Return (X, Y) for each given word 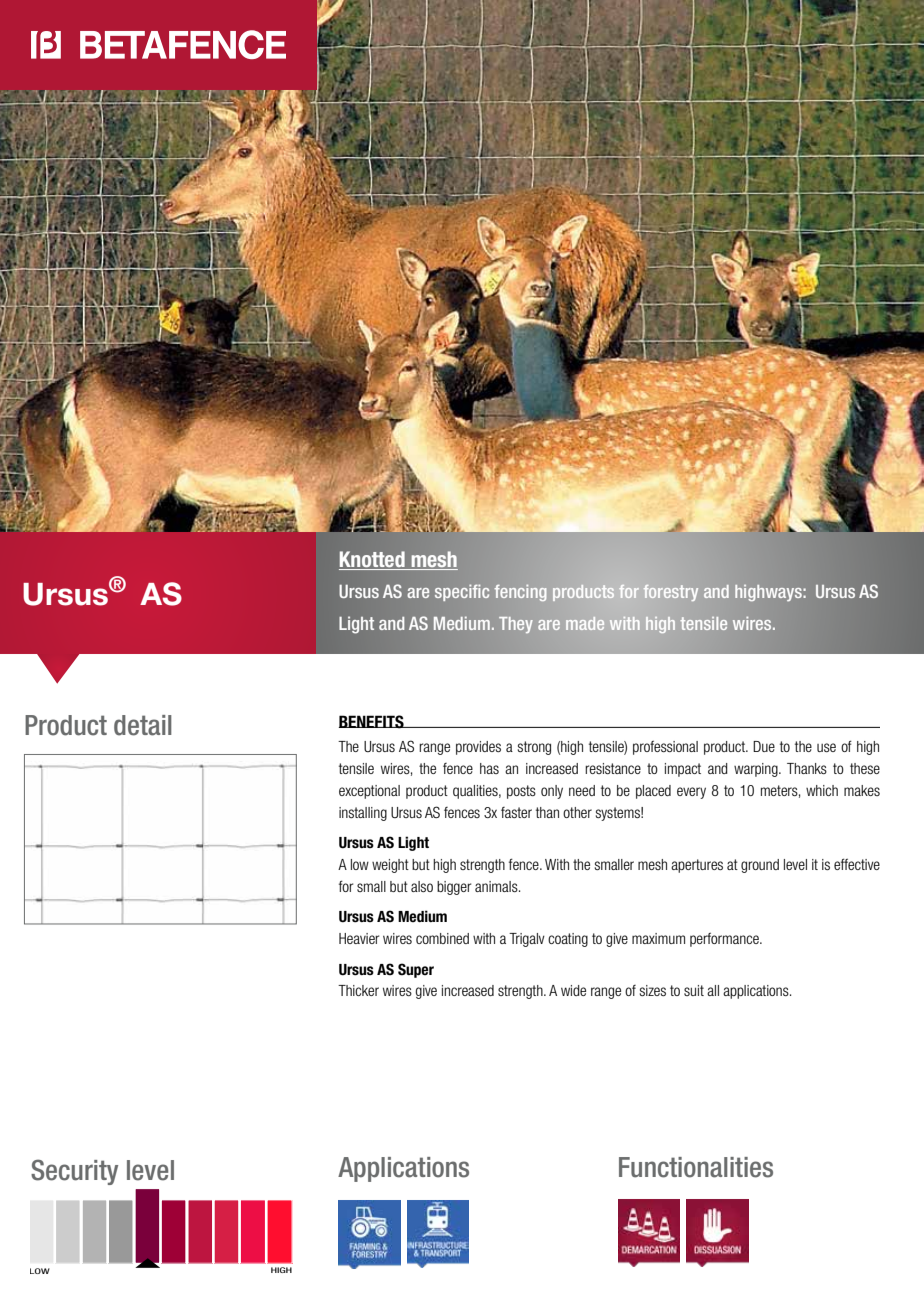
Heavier (359, 938)
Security (74, 1172)
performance (725, 939)
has (489, 768)
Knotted (373, 560)
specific (462, 592)
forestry (671, 593)
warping (757, 770)
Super (416, 970)
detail (143, 725)
